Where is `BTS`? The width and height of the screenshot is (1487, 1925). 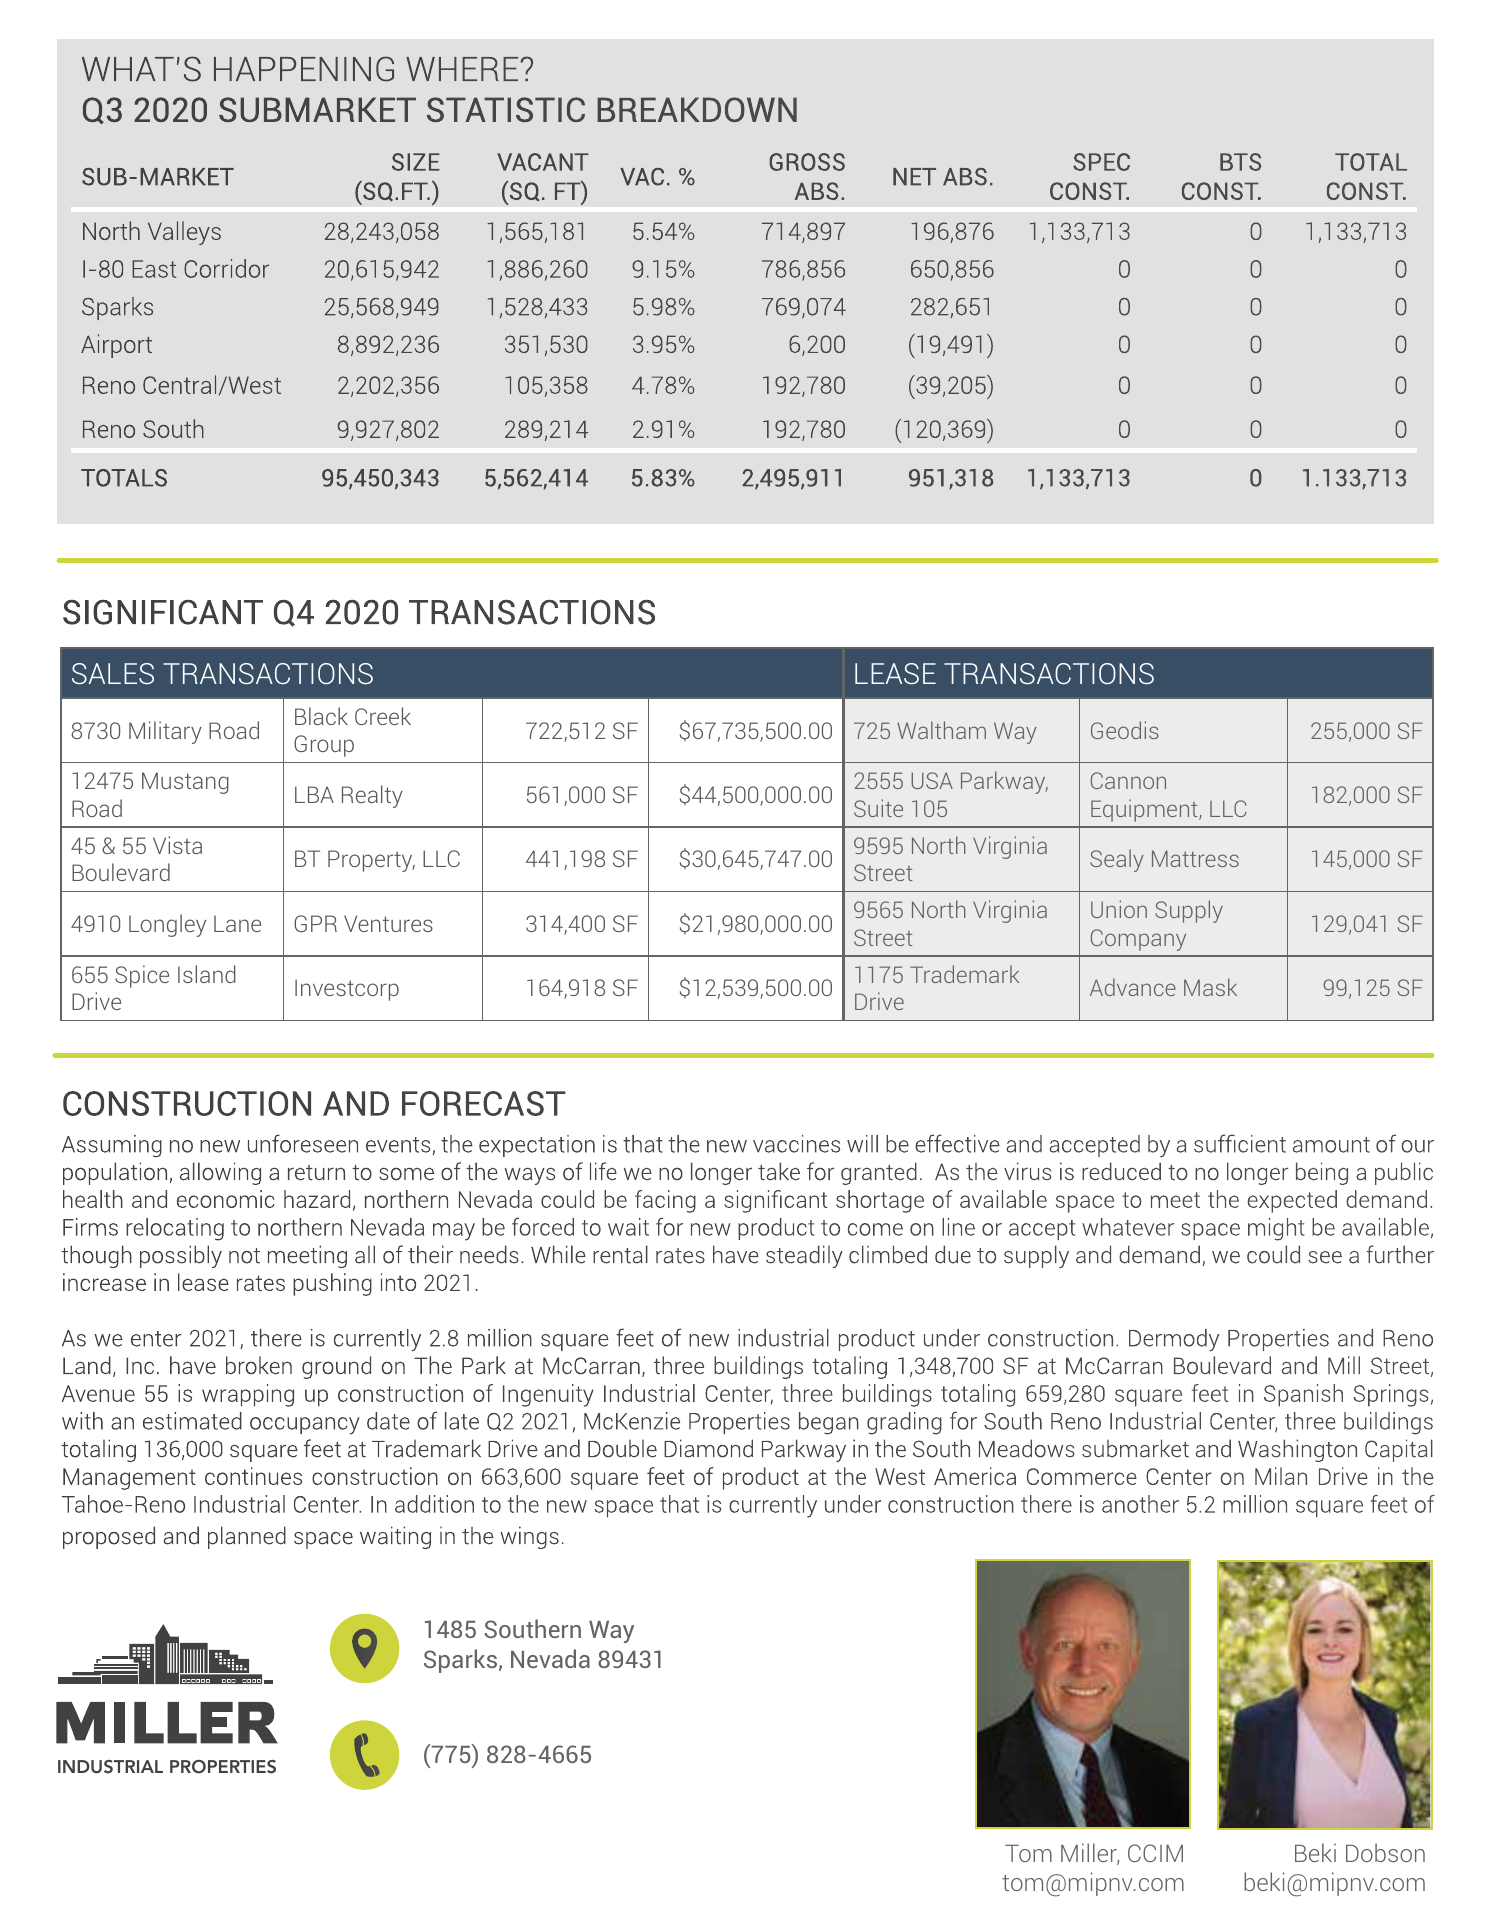
BTS is located at coordinates (1240, 162).
